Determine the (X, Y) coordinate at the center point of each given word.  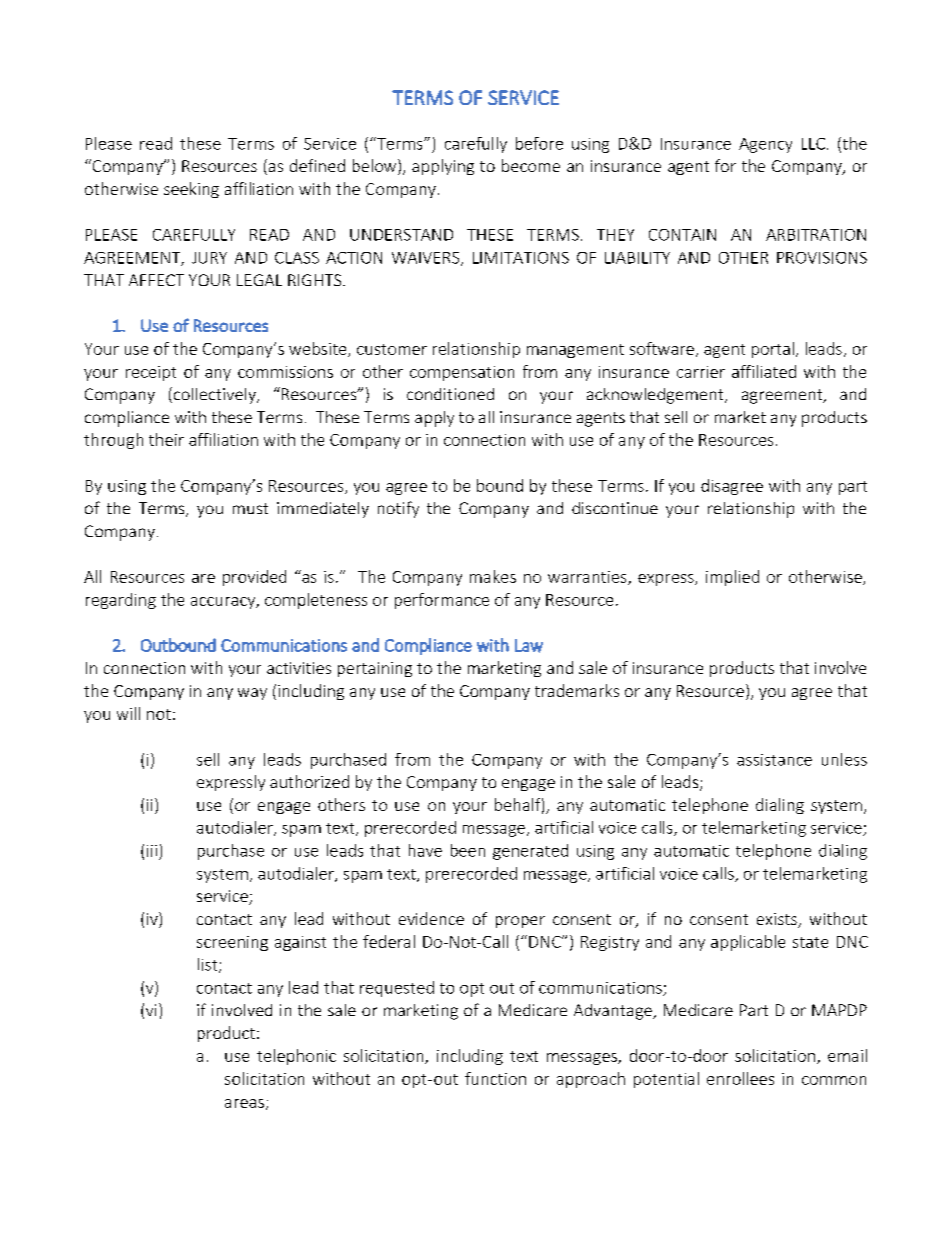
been (468, 850)
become (531, 165)
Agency (765, 145)
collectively (216, 396)
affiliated (764, 371)
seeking (191, 190)
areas (244, 1103)
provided (254, 578)
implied (732, 578)
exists (778, 920)
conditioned (450, 394)
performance (442, 601)
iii (152, 851)
